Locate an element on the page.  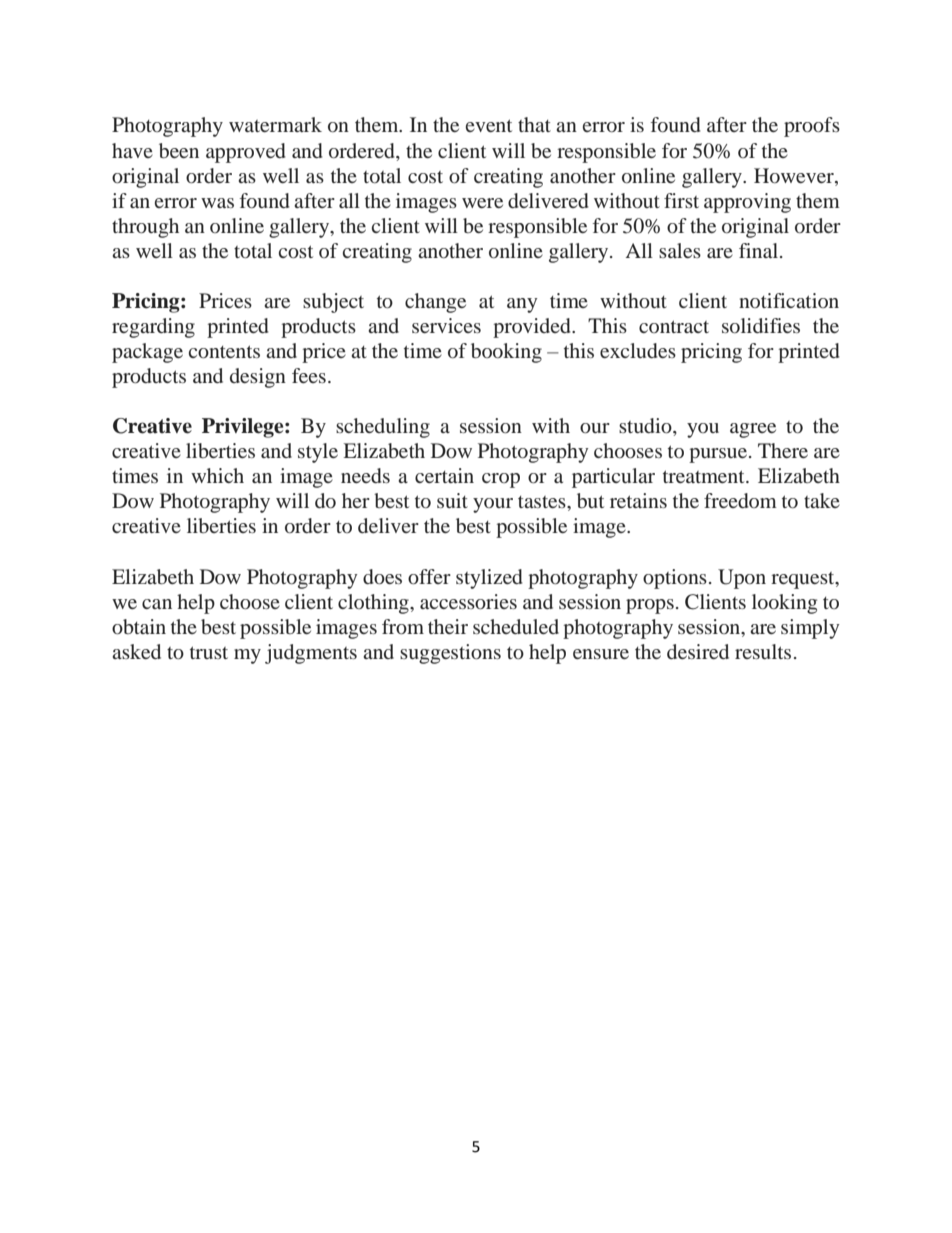
notification is located at coordinates (789, 300).
